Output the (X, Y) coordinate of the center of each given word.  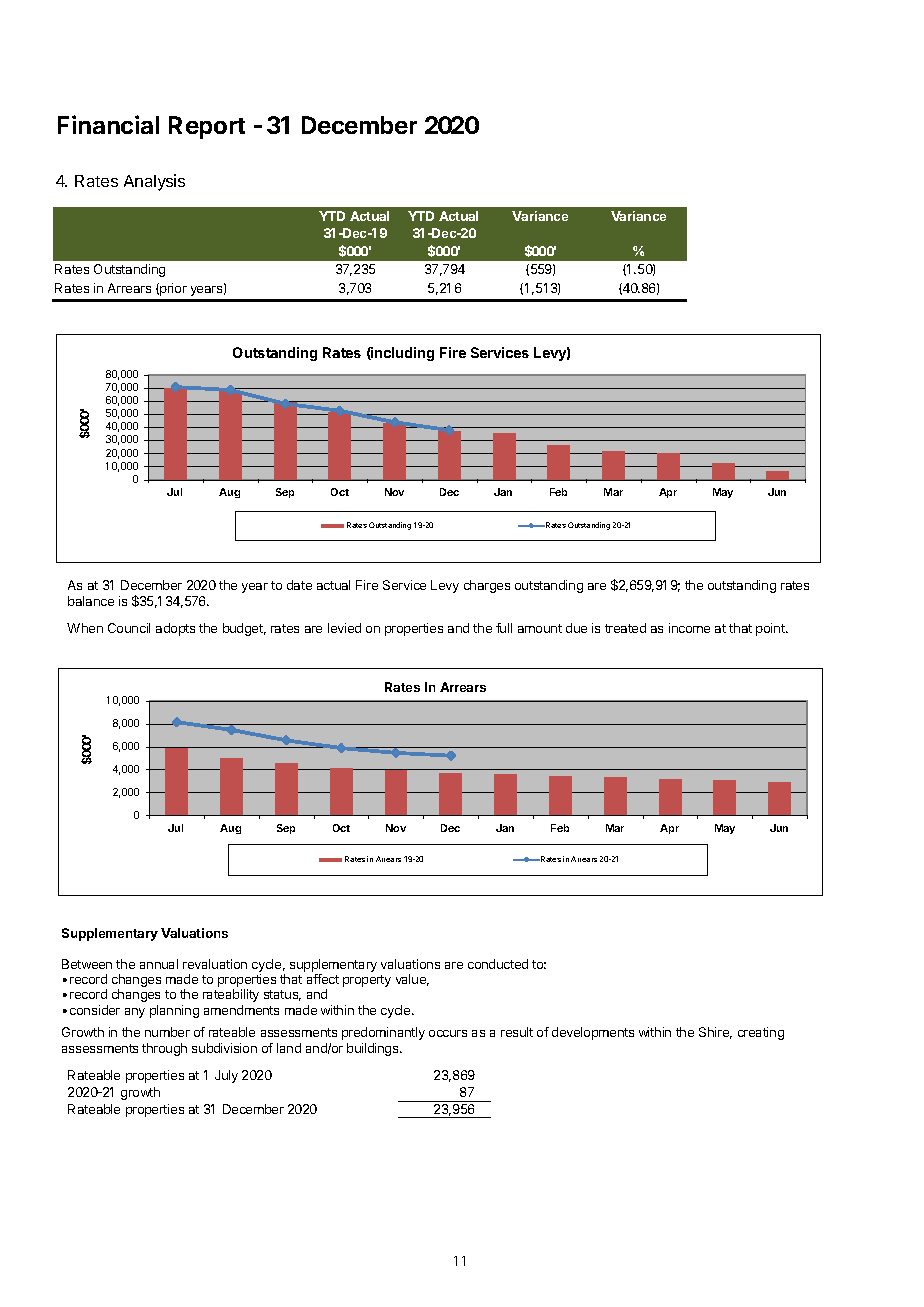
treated (625, 628)
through (164, 1049)
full (504, 628)
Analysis (154, 182)
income (689, 628)
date (299, 585)
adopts (175, 629)
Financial (108, 124)
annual (159, 964)
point (771, 629)
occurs (448, 1033)
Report (207, 127)
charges (487, 586)
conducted (498, 964)
